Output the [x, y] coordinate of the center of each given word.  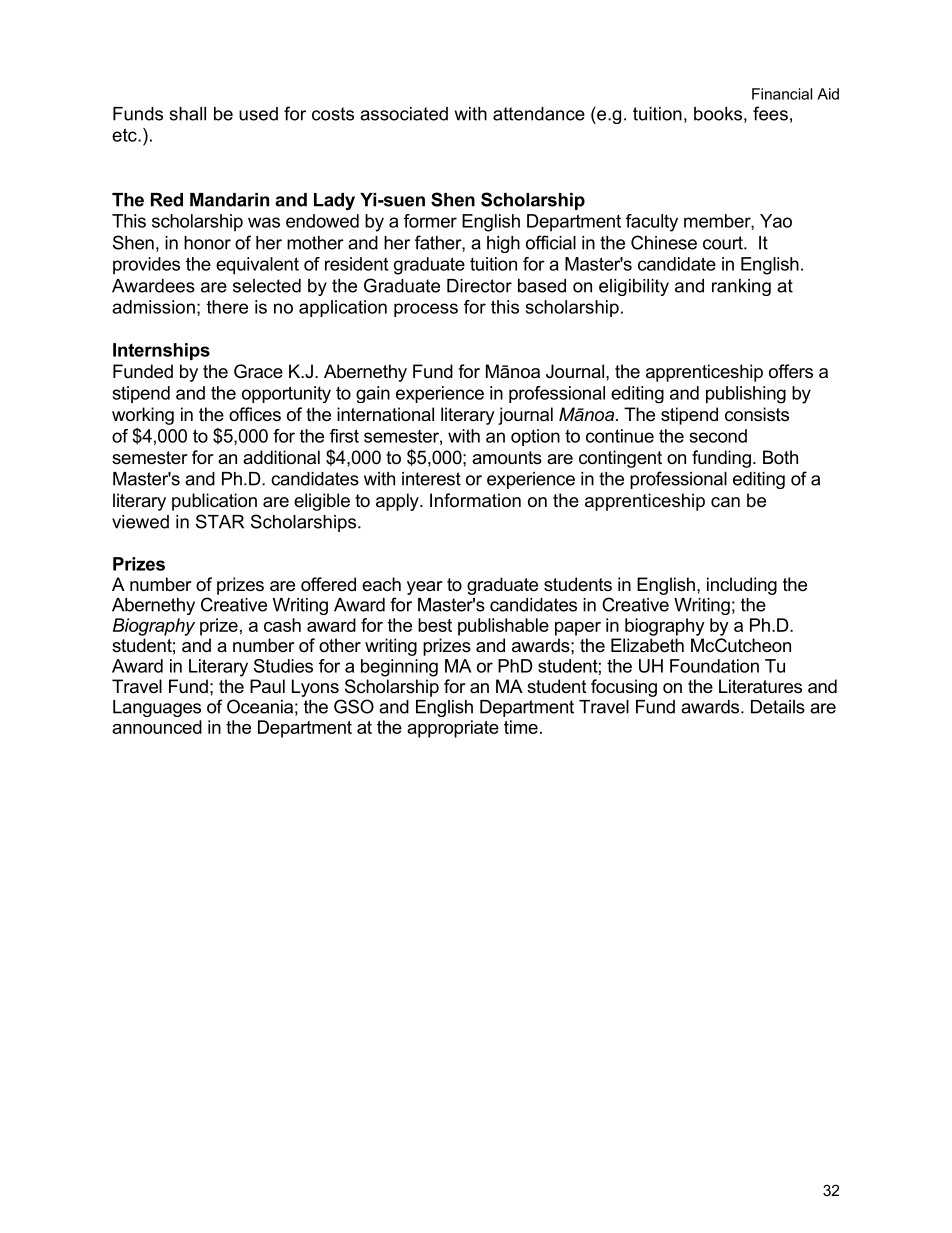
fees [770, 113]
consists [757, 414]
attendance [539, 114]
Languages [157, 708]
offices [255, 414]
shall [187, 114]
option [535, 437]
